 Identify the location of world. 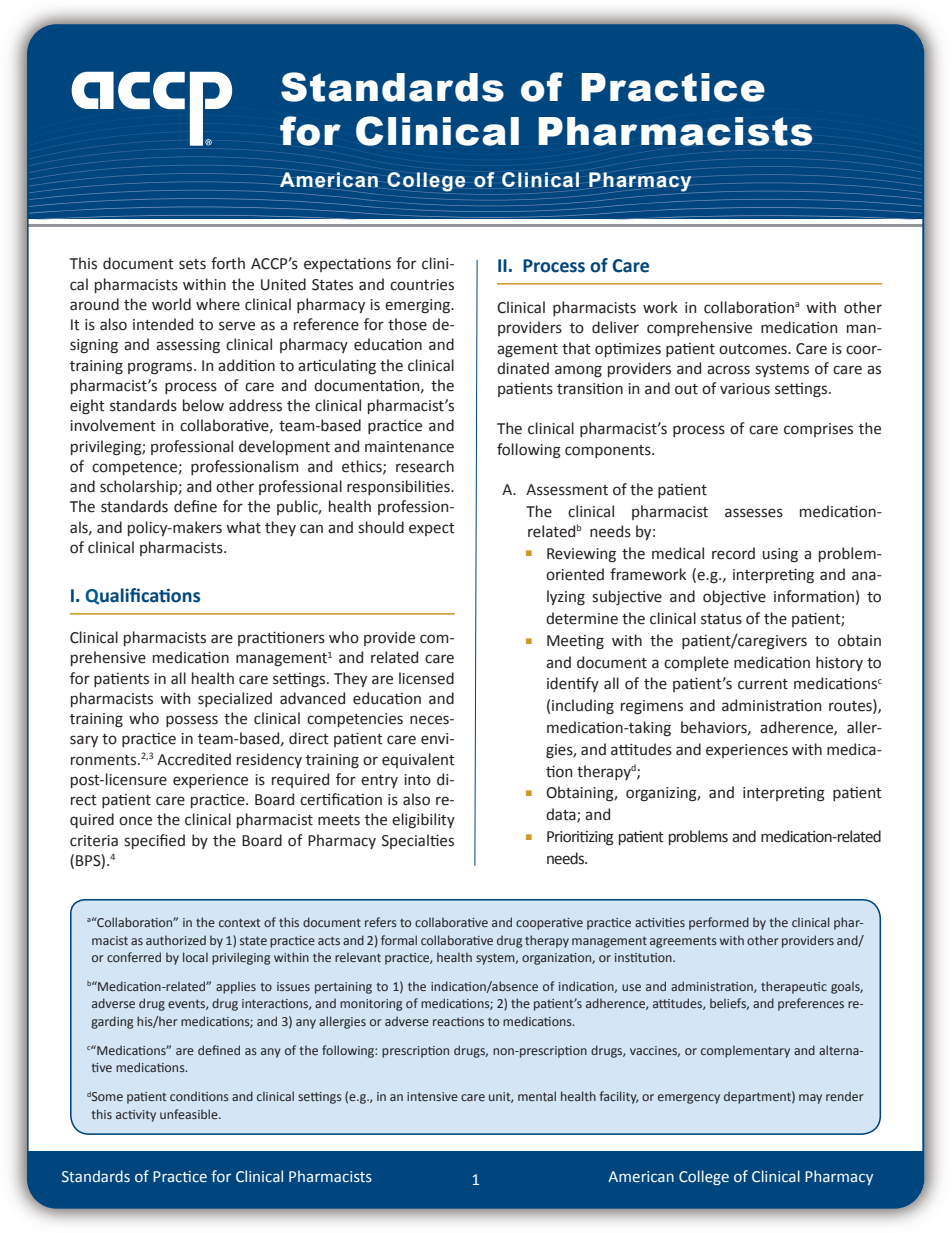
(171, 304).
